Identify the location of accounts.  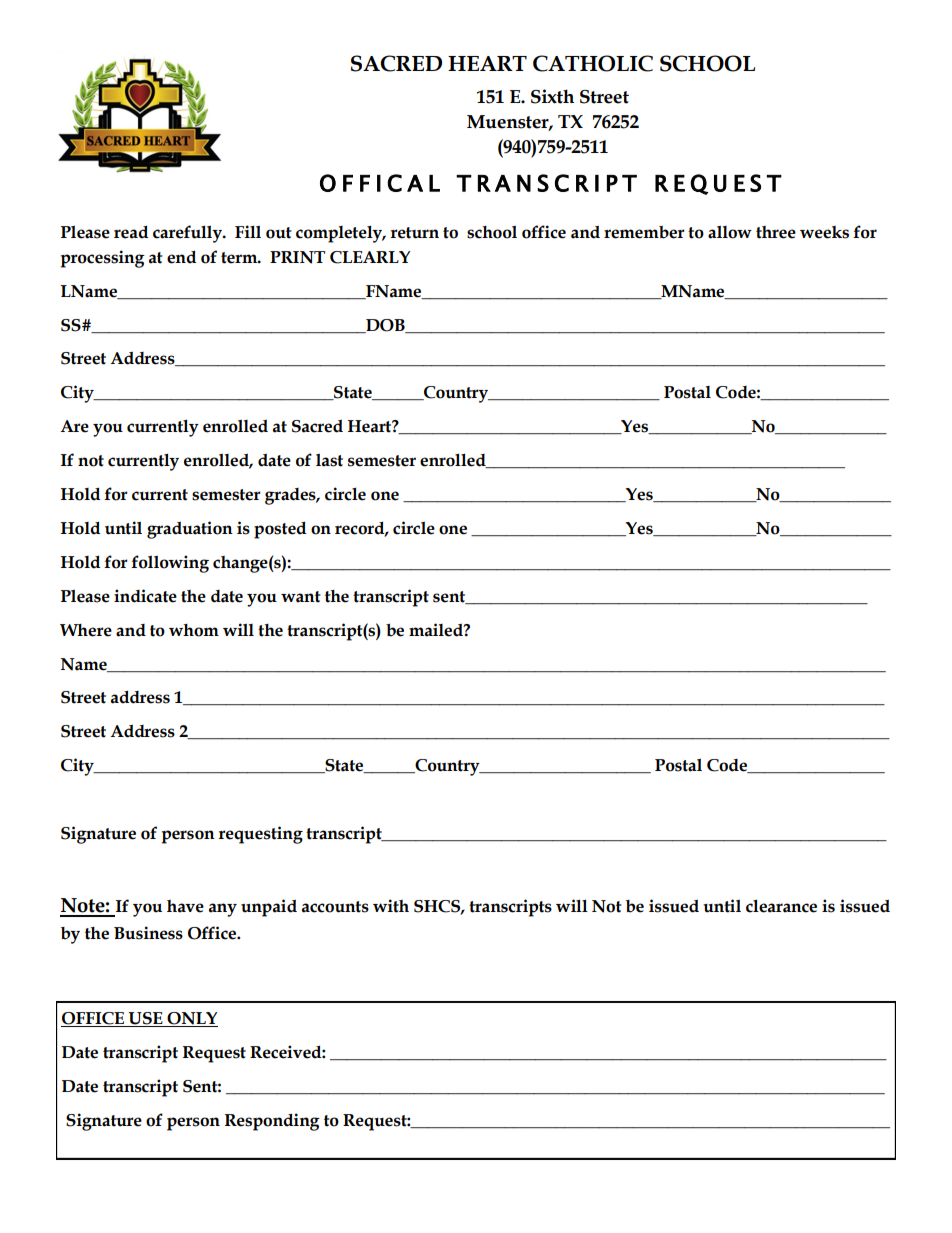
(335, 907).
